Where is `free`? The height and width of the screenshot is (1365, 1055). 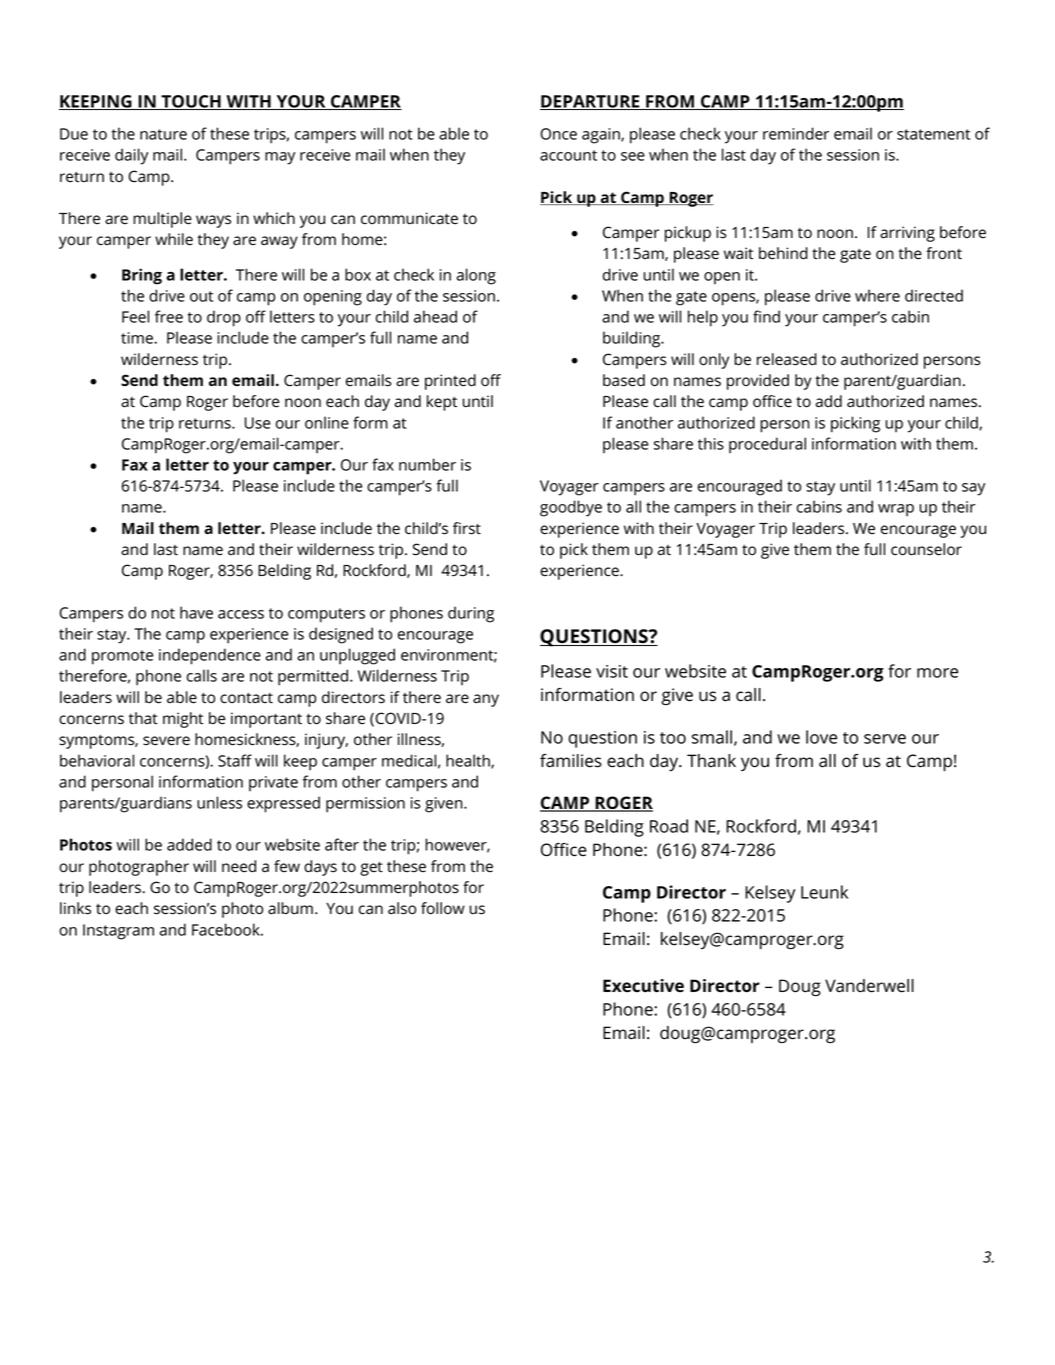
free is located at coordinates (169, 316).
